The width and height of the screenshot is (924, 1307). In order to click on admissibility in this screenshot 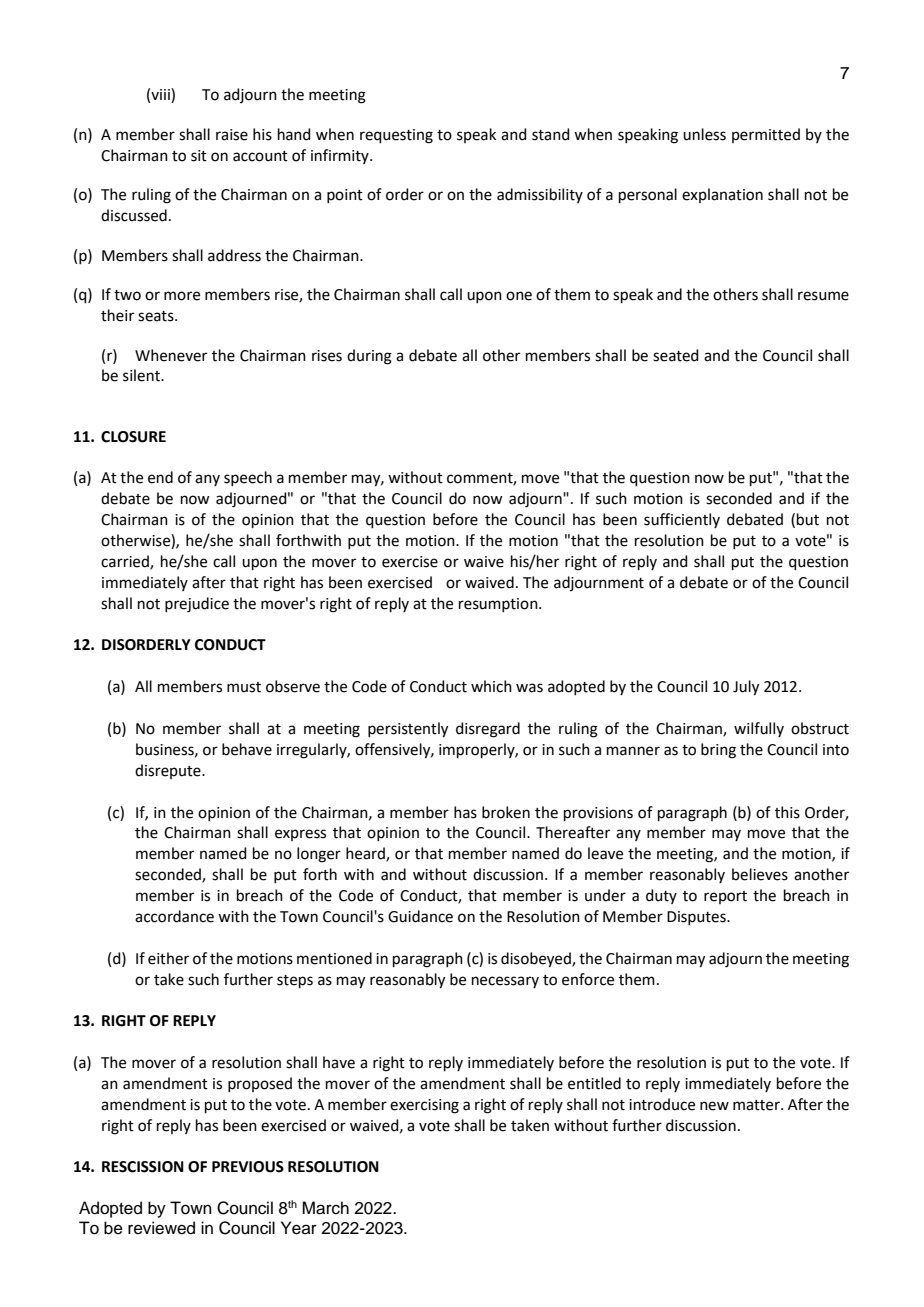, I will do `click(540, 195)`.
